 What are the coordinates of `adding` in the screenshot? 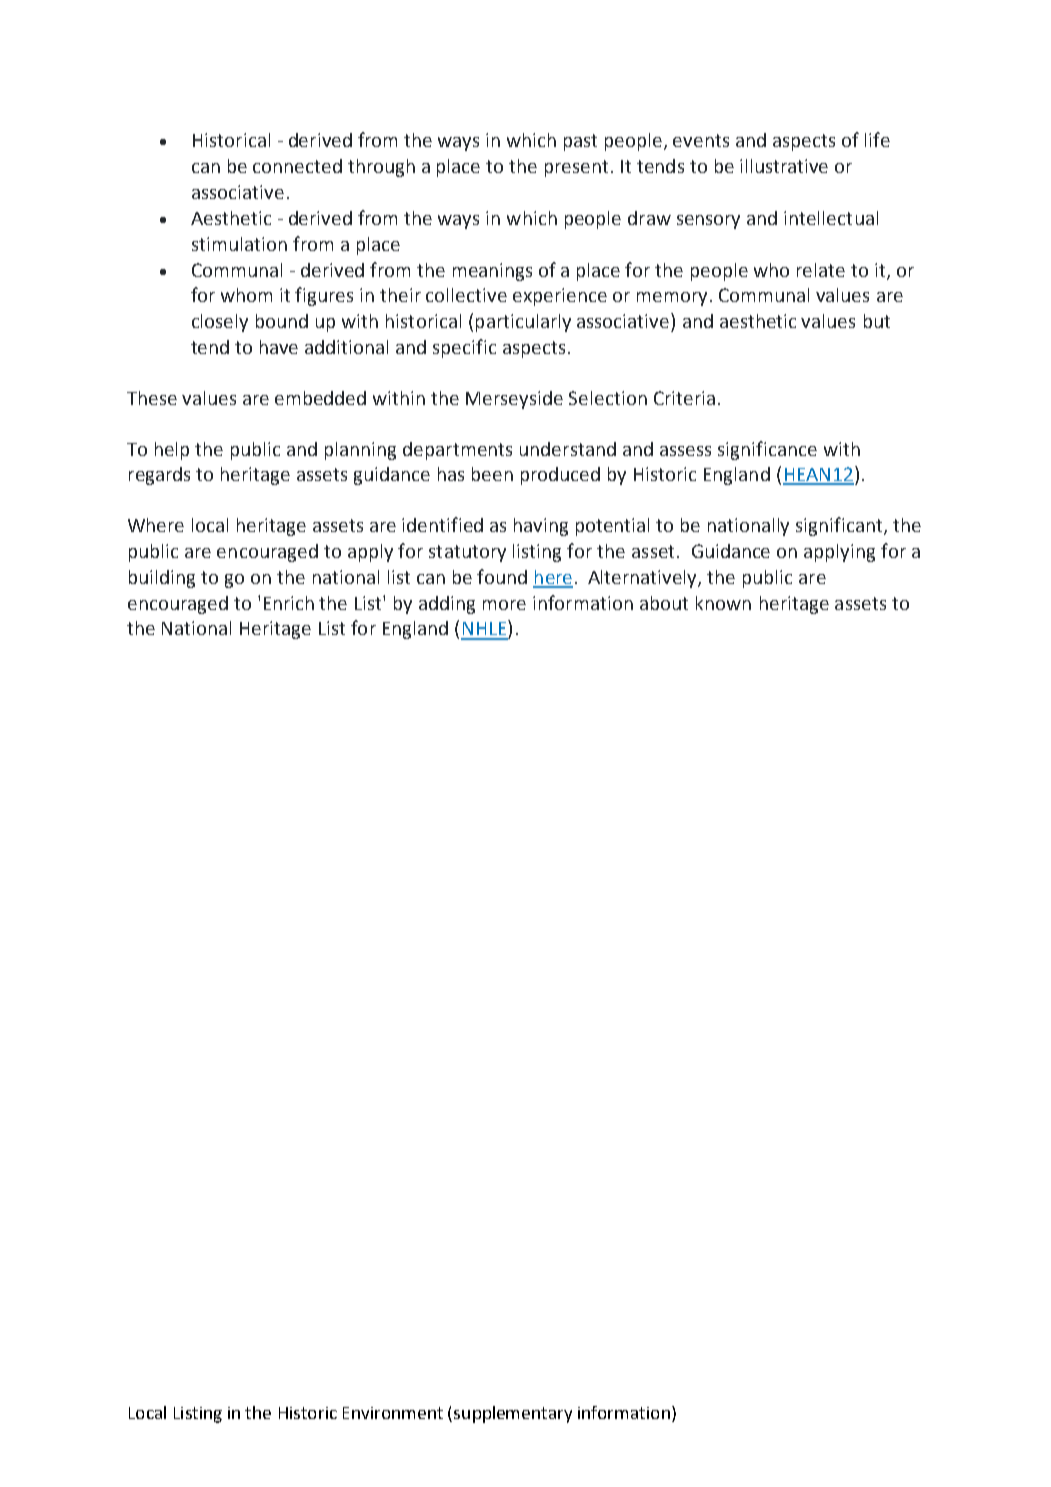 It's located at (447, 605).
